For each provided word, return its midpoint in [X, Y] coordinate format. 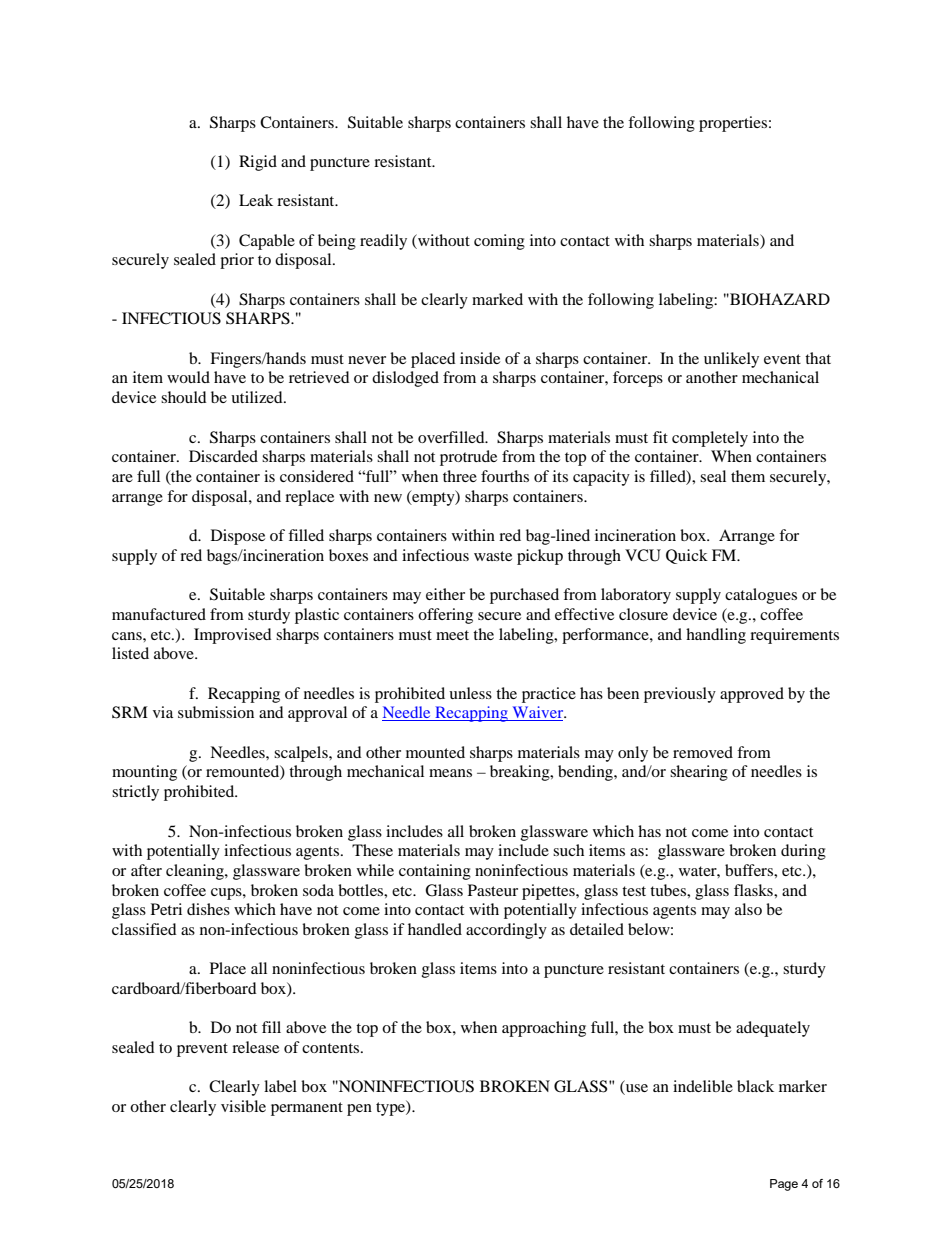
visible [243, 1106]
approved [752, 695]
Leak [256, 200]
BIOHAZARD [779, 299]
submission [216, 712]
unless [470, 693]
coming [499, 242]
